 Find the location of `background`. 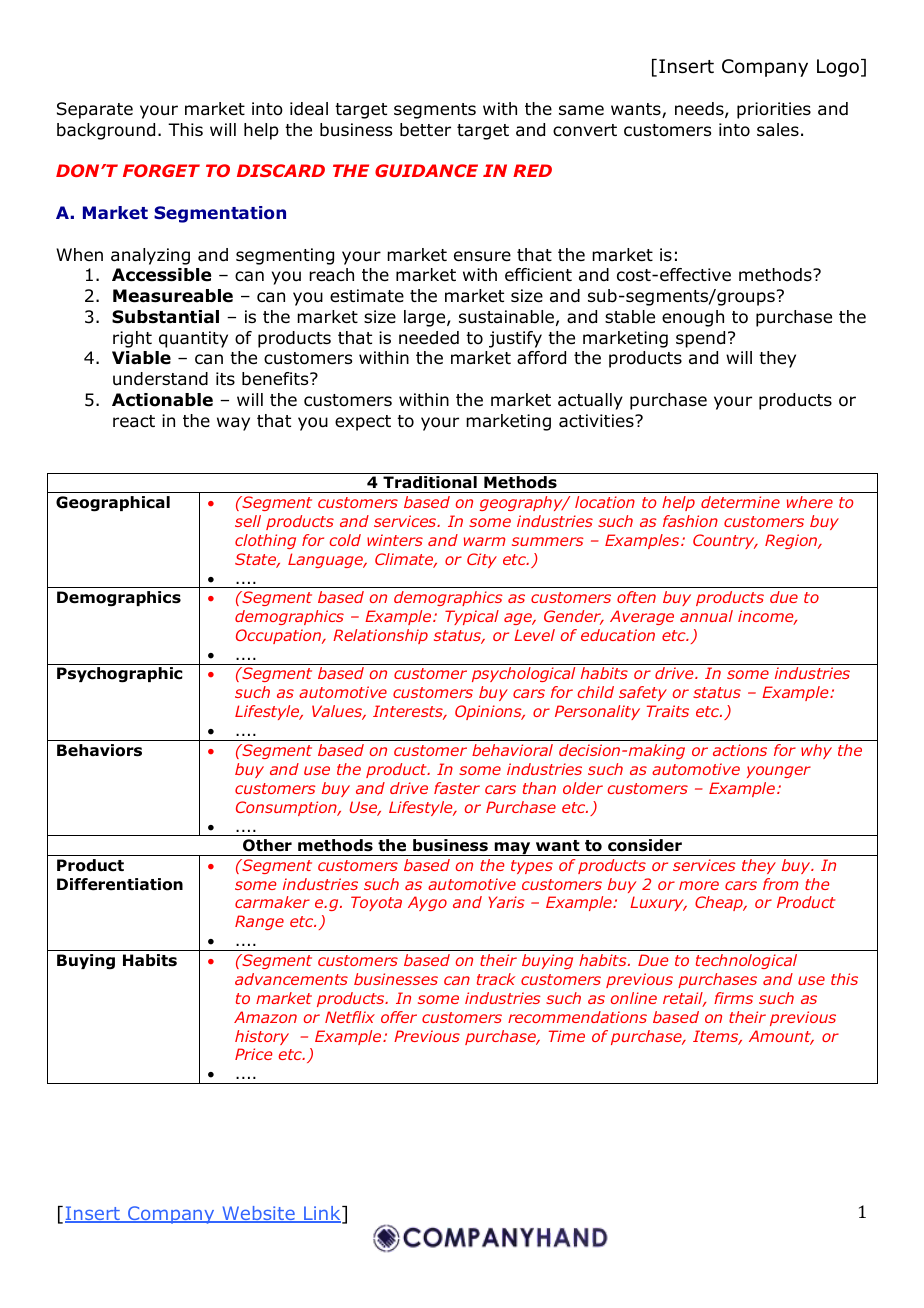

background is located at coordinates (106, 131).
